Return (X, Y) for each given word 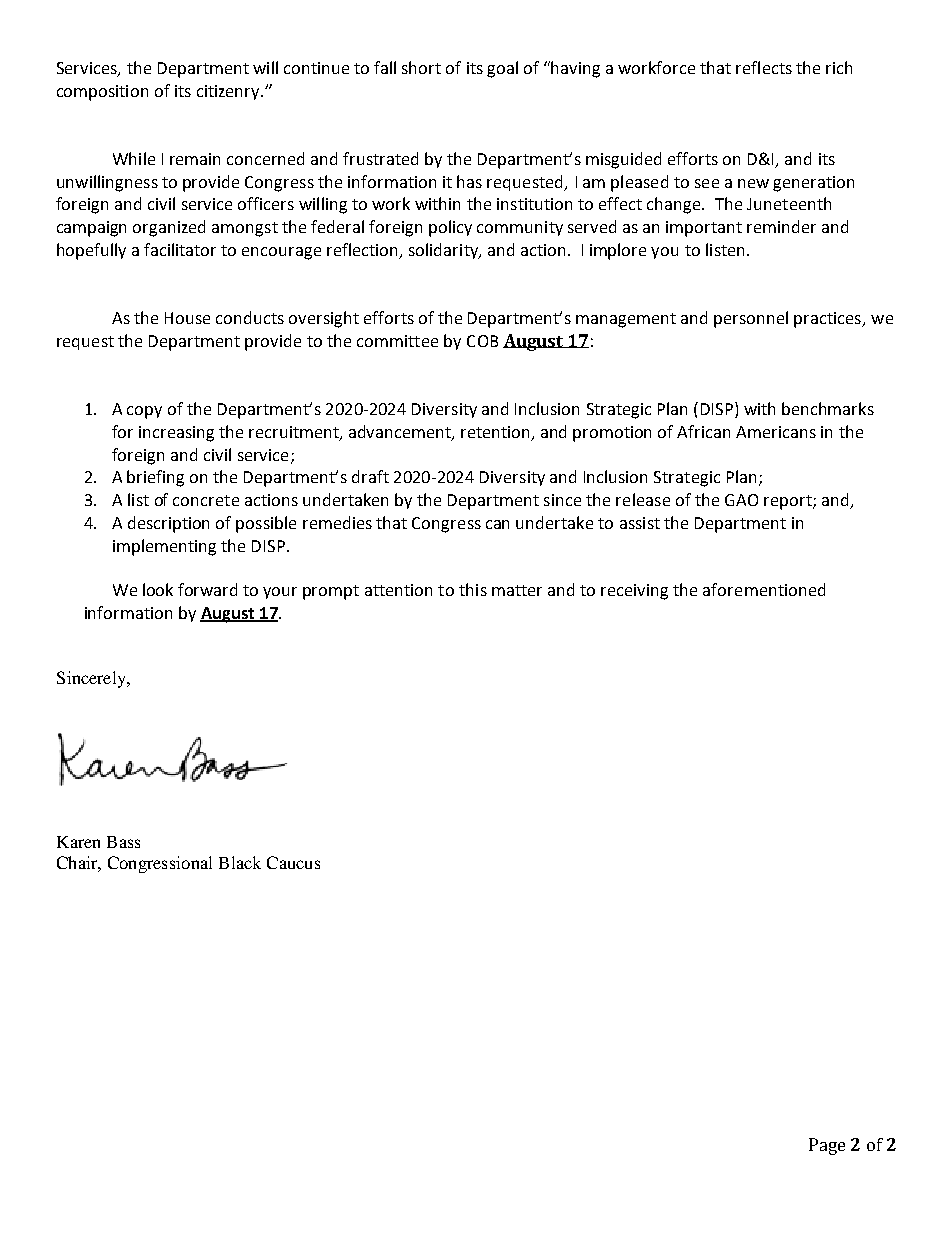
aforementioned (764, 589)
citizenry (229, 92)
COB (482, 341)
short (421, 67)
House (187, 318)
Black (240, 862)
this (473, 589)
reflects (764, 67)
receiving (634, 592)
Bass (123, 842)
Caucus (293, 862)
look (158, 589)
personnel (751, 319)
